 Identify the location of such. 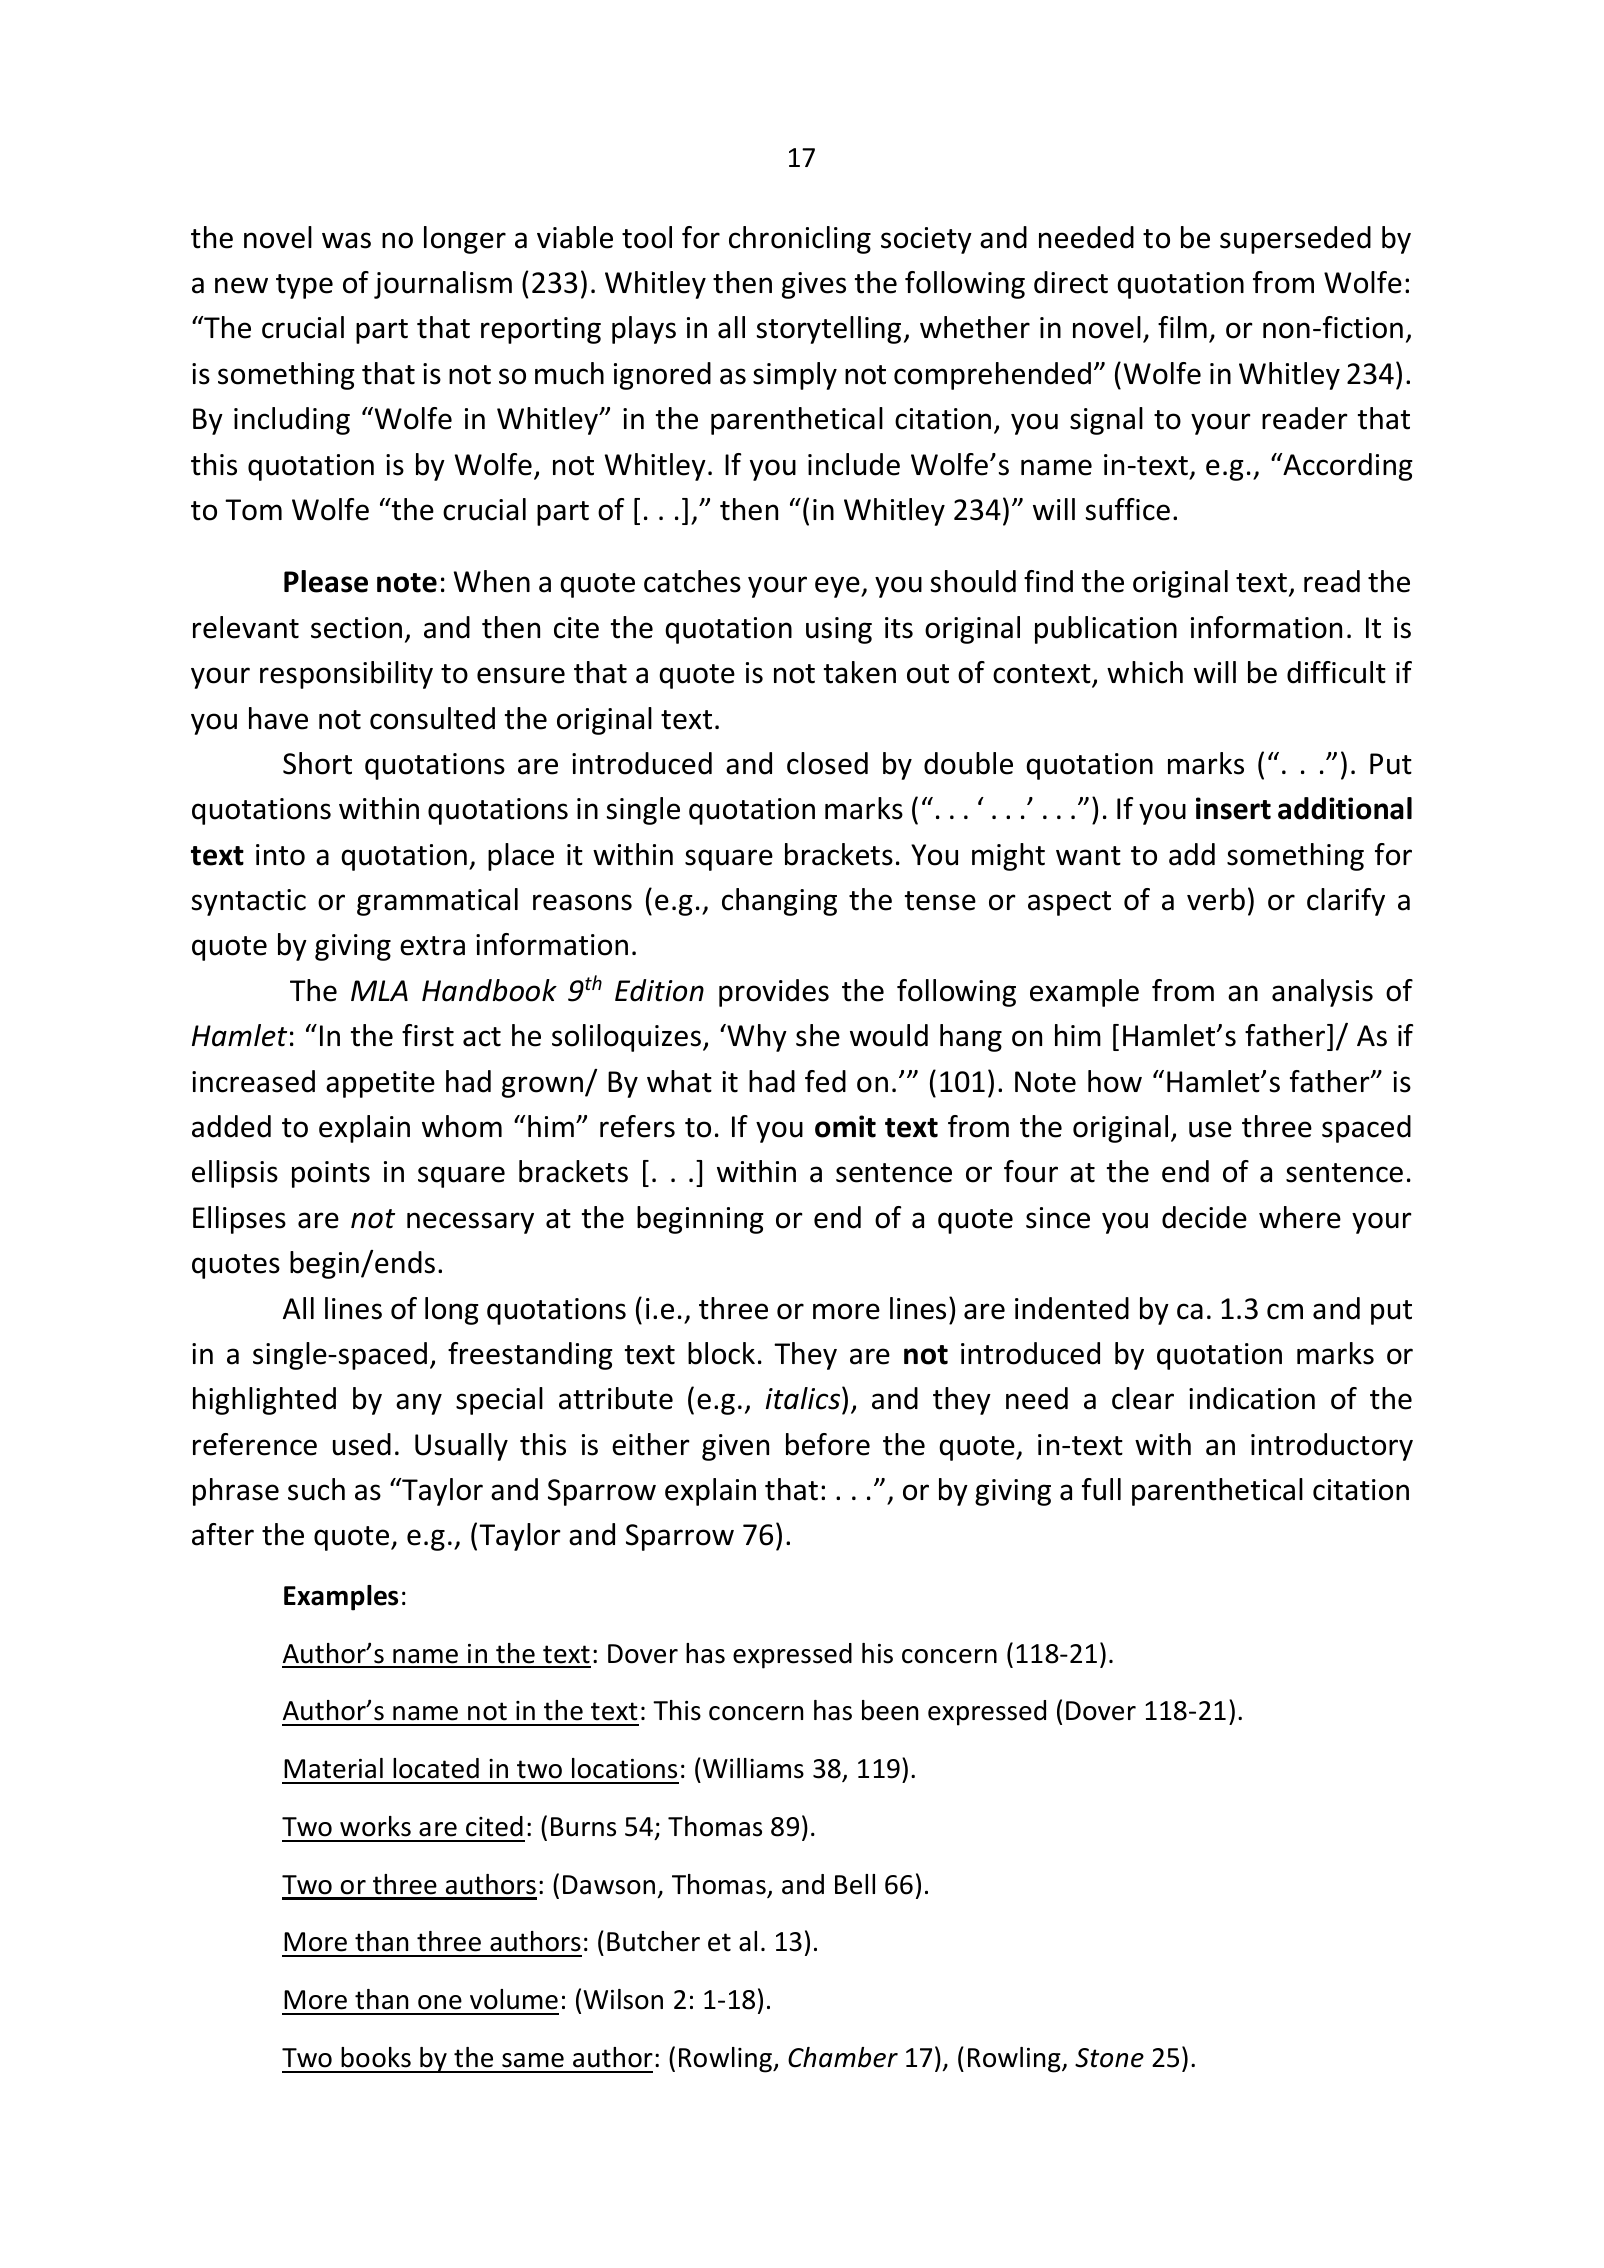
(316, 1489).
